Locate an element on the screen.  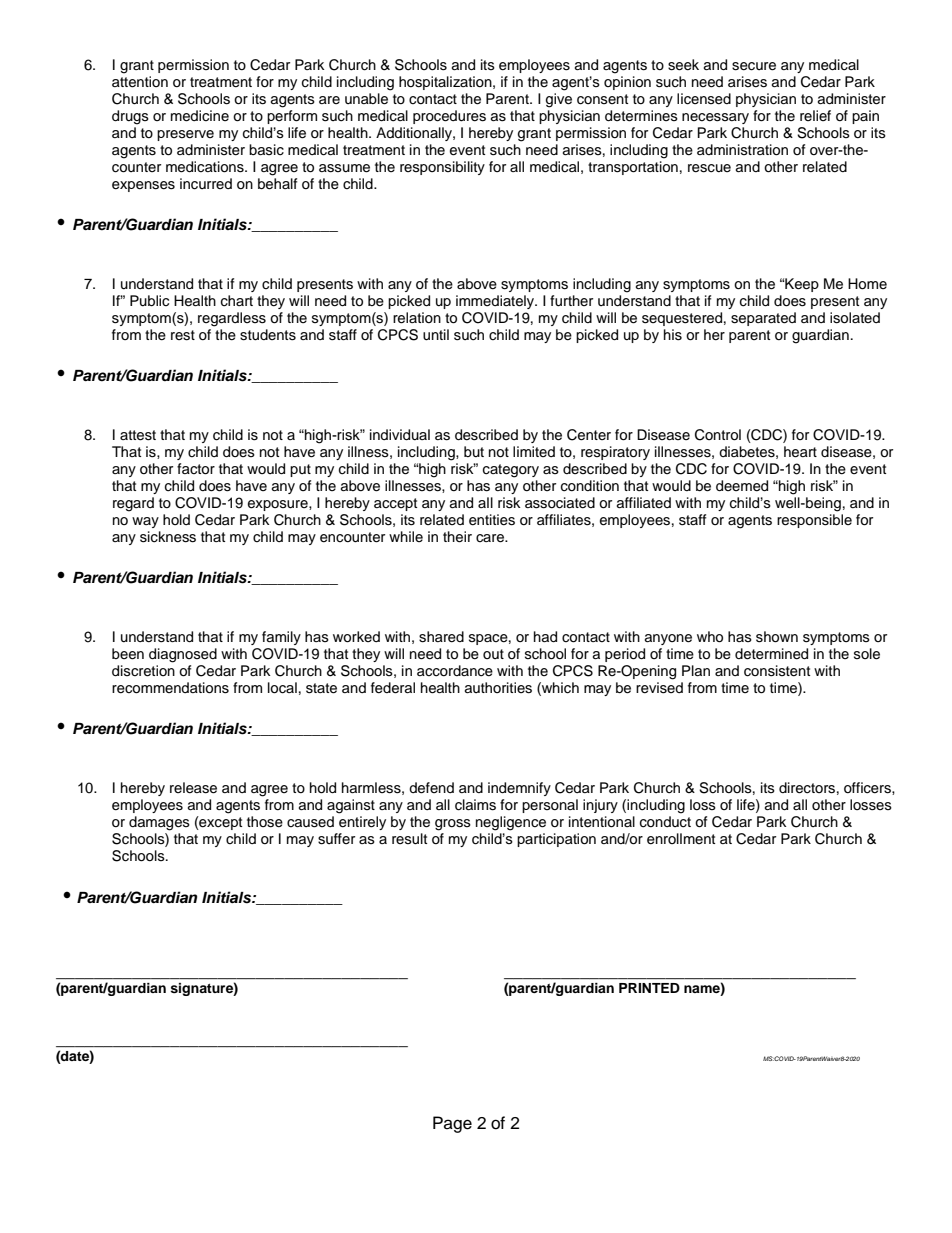
enrollment is located at coordinates (681, 839).
